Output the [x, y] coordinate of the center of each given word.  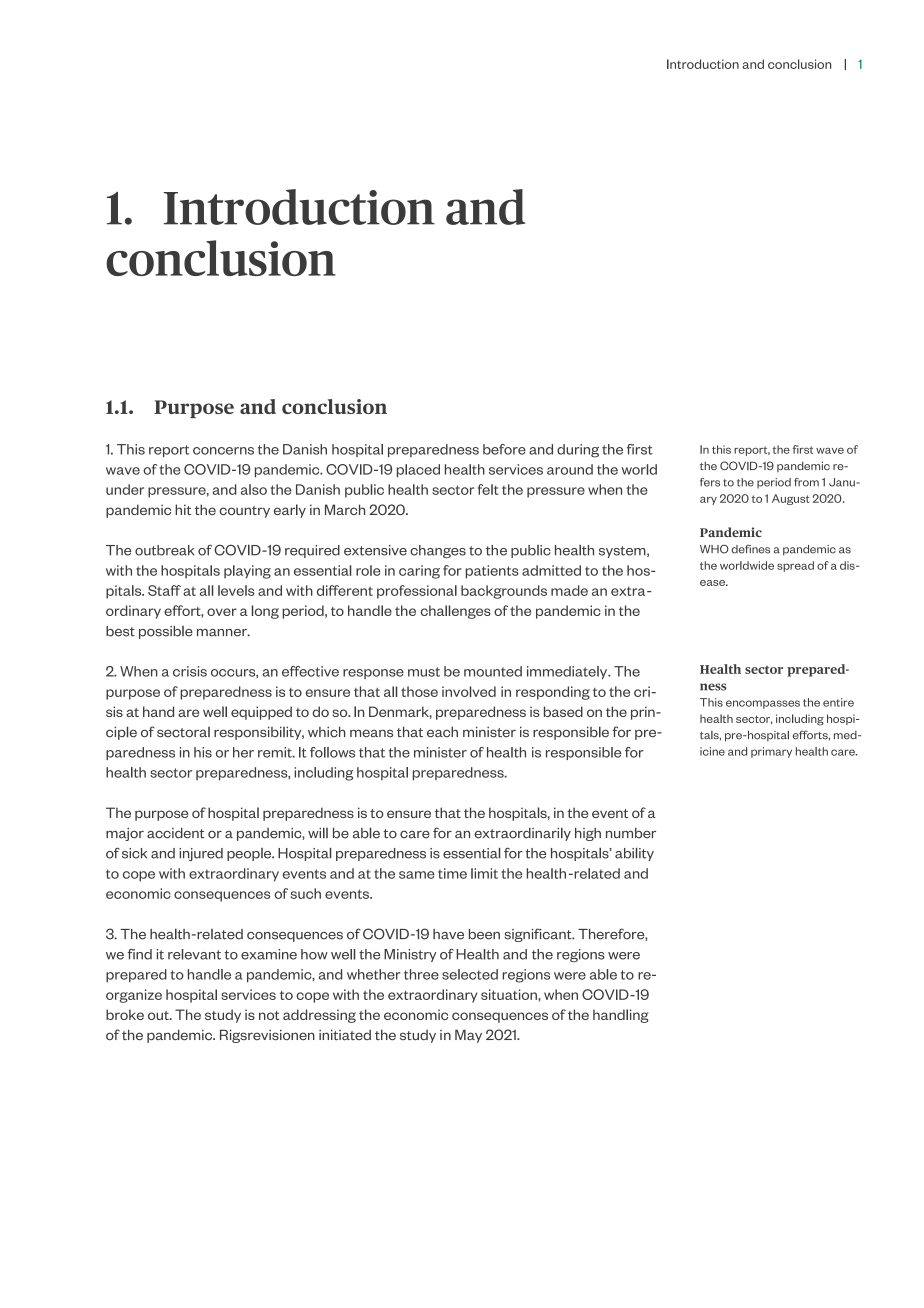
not [269, 1015]
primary [771, 752]
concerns [223, 451]
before [504, 449]
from [806, 482]
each [442, 732]
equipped [261, 713]
